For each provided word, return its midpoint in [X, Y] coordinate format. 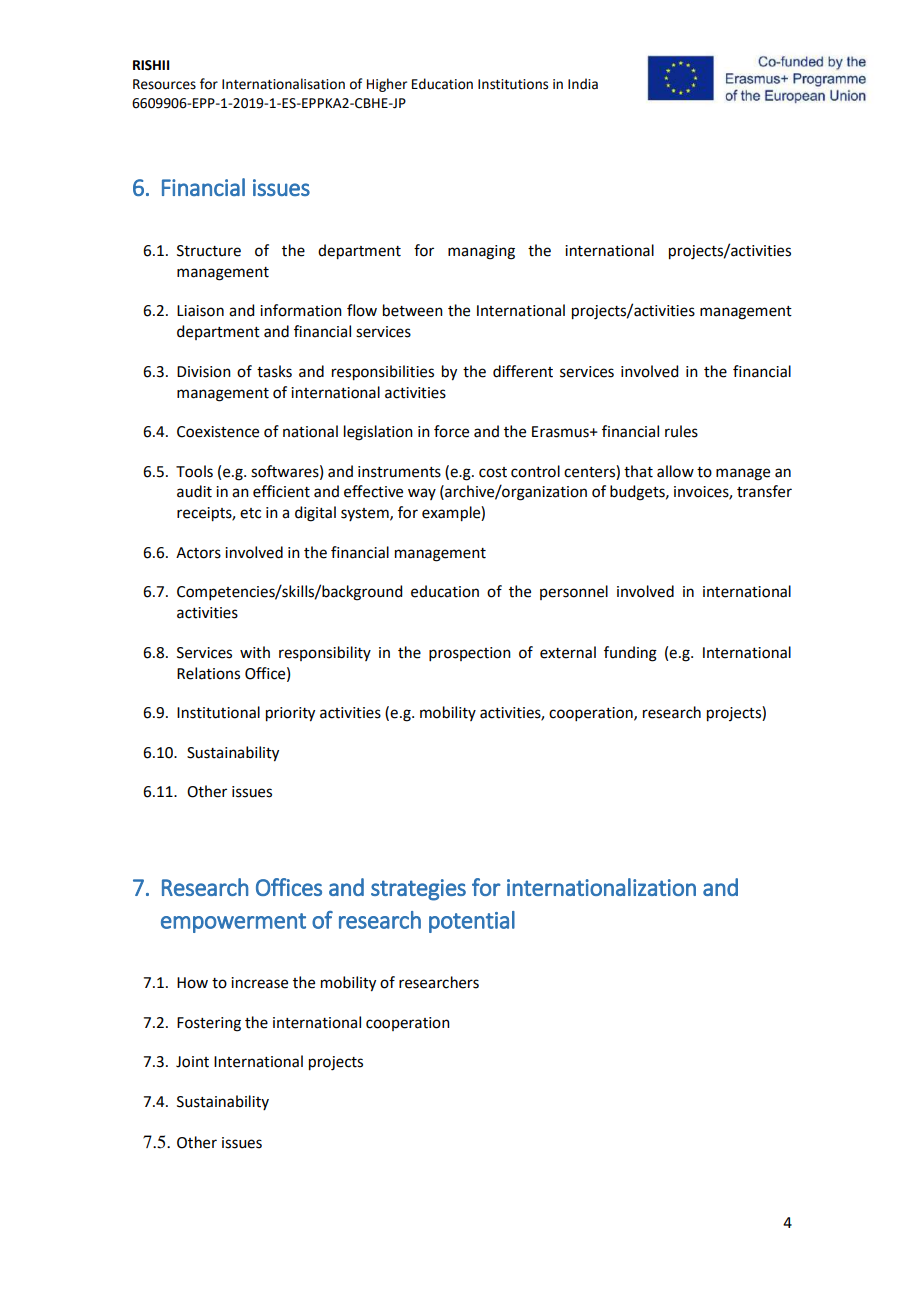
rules [681, 431]
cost [493, 472]
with [255, 652]
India [583, 84]
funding [630, 654]
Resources [164, 84]
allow [675, 471]
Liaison [200, 311]
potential [472, 922]
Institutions [513, 84]
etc [250, 513]
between [413, 310]
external [568, 652]
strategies [418, 890]
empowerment [233, 923]
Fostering [209, 1024]
